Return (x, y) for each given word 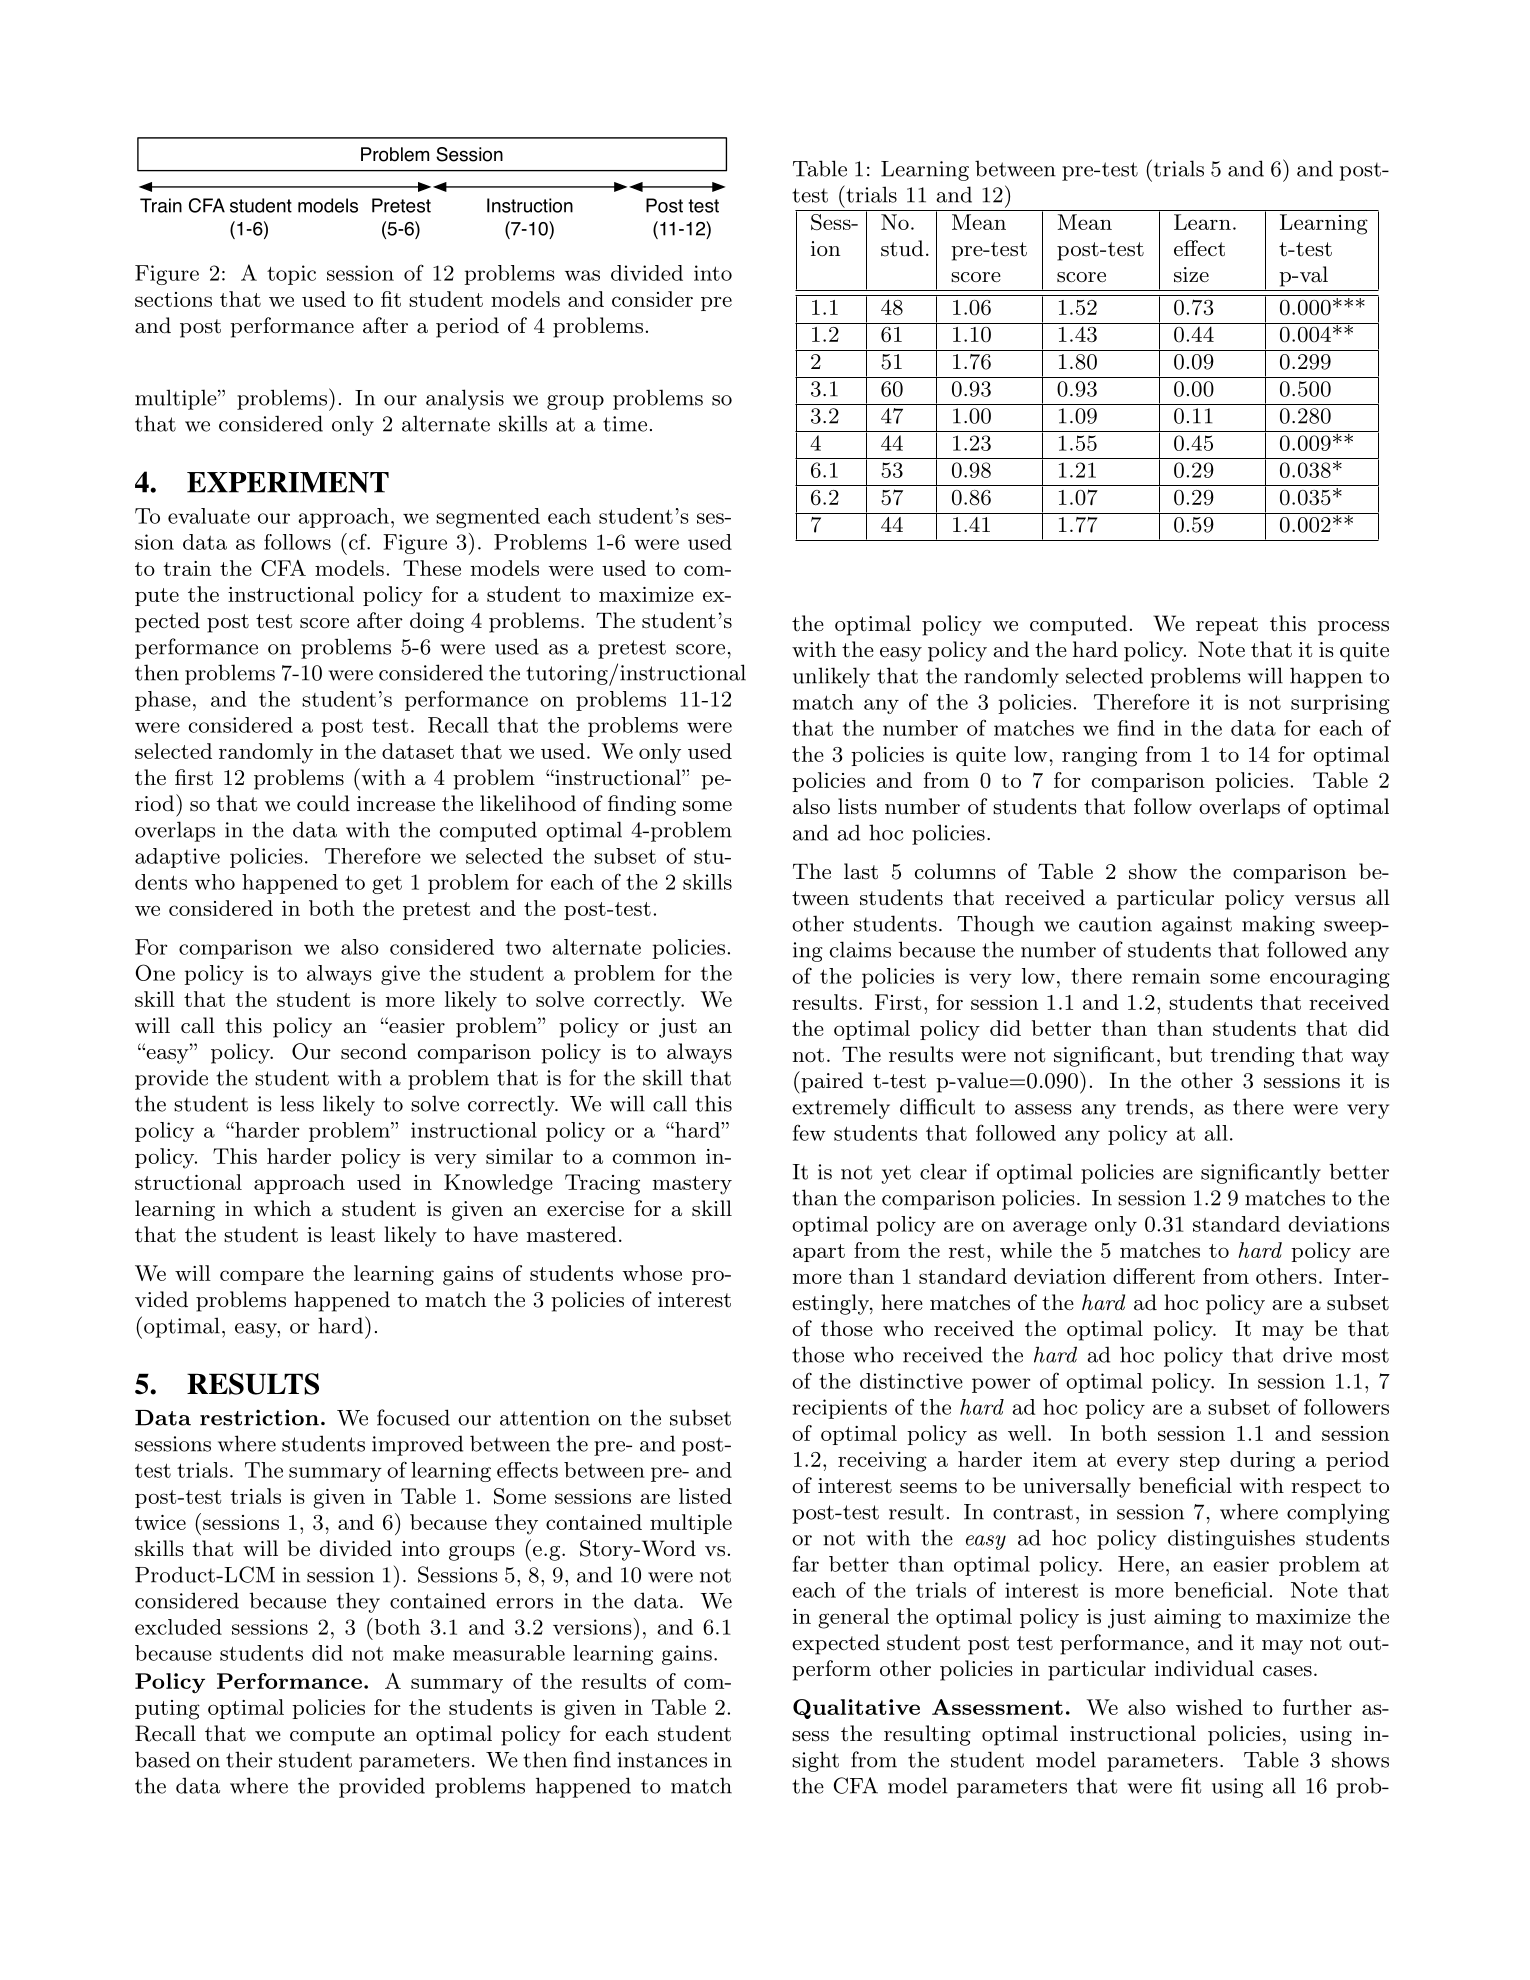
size (1191, 275)
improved (417, 1445)
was (582, 275)
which (282, 1208)
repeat (1227, 626)
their (249, 1759)
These (432, 568)
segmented (488, 518)
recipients (840, 1409)
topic (291, 275)
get (387, 885)
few (809, 1133)
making (1278, 925)
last (861, 871)
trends (1157, 1106)
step (1200, 1462)
